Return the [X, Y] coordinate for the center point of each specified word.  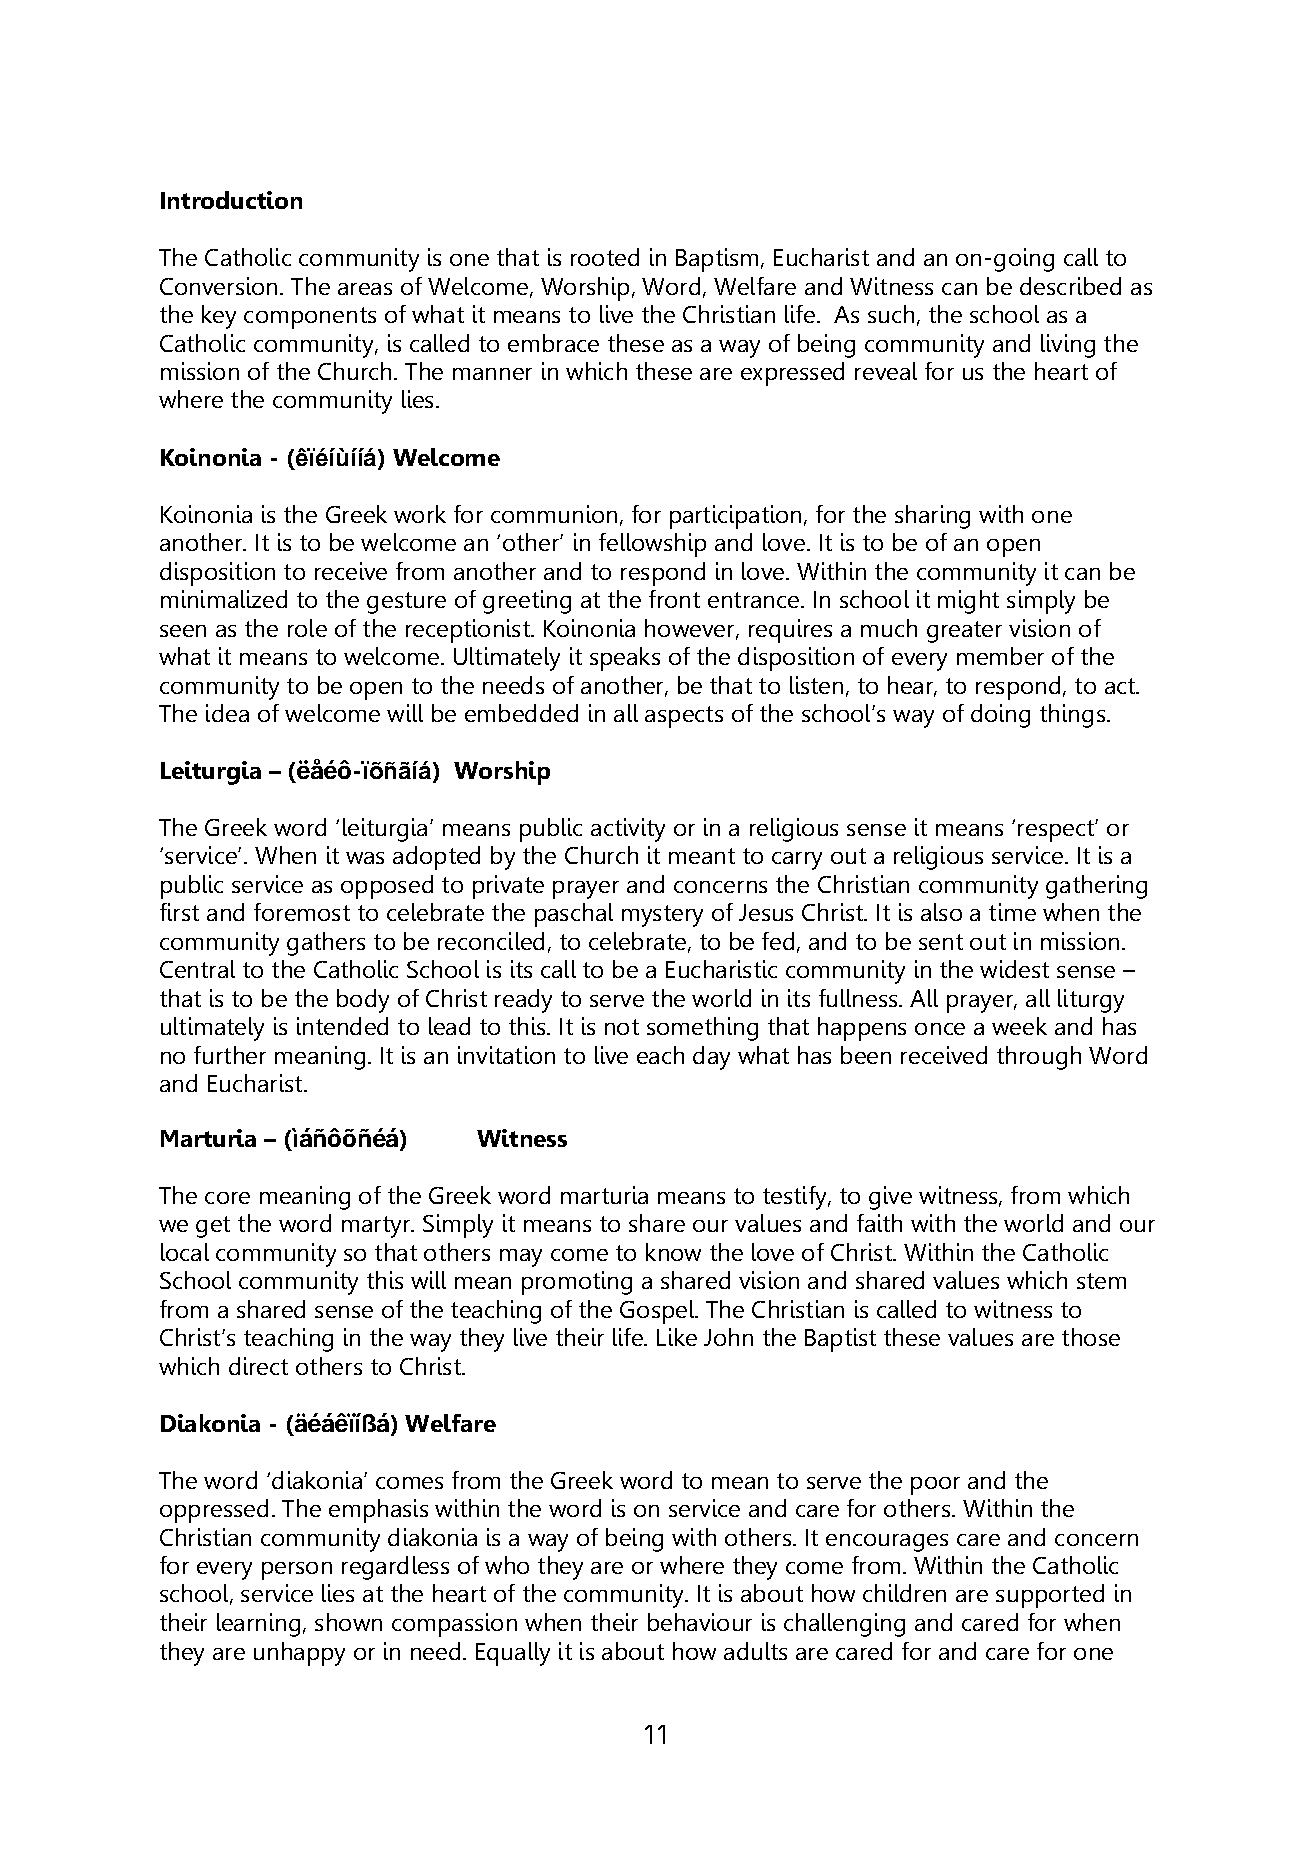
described [1070, 286]
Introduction [231, 200]
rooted [605, 257]
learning [258, 1625]
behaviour [700, 1622]
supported [1050, 1596]
